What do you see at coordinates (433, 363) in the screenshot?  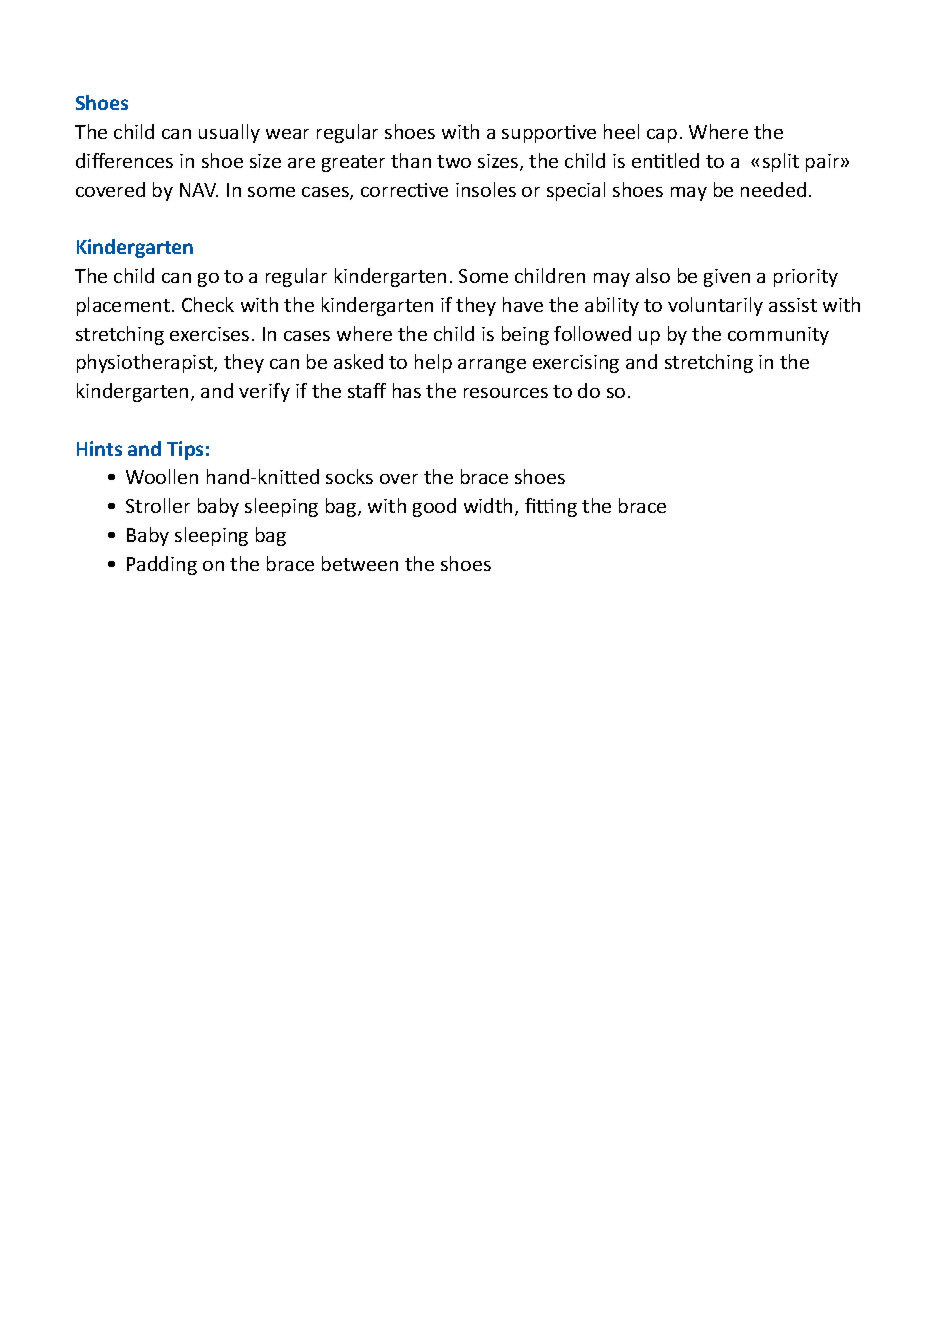 I see `help` at bounding box center [433, 363].
